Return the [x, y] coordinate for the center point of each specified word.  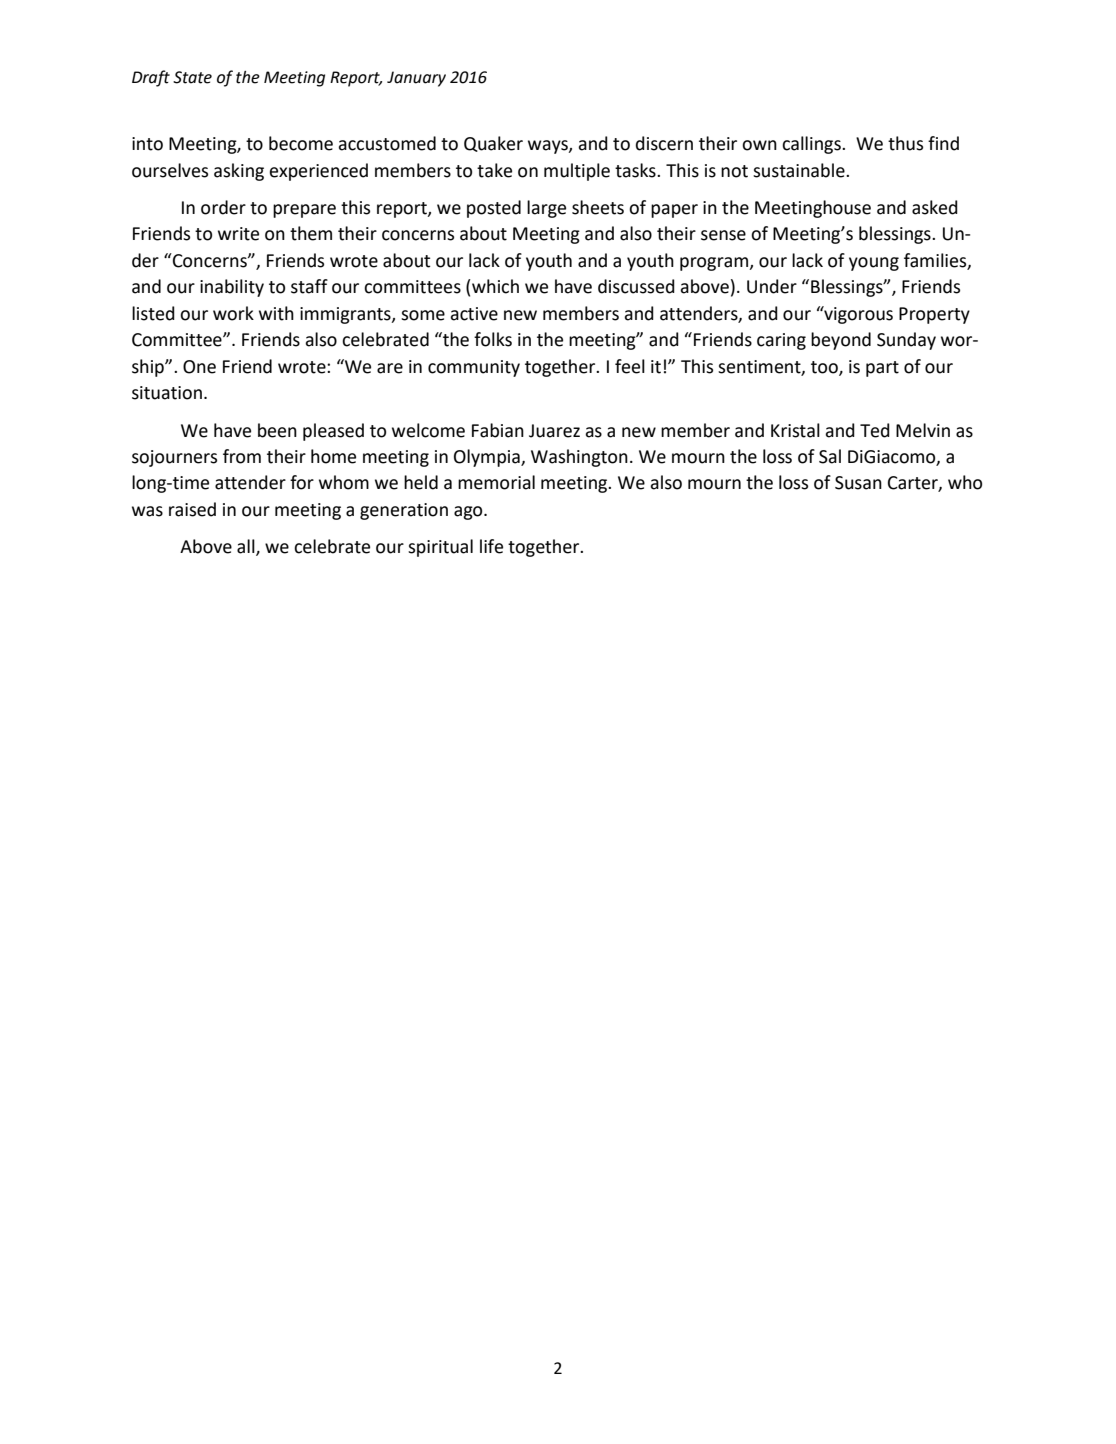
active [474, 314]
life [491, 546]
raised [192, 509]
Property [934, 315]
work [233, 313]
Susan [858, 483]
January [416, 79]
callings [812, 145]
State [192, 77]
